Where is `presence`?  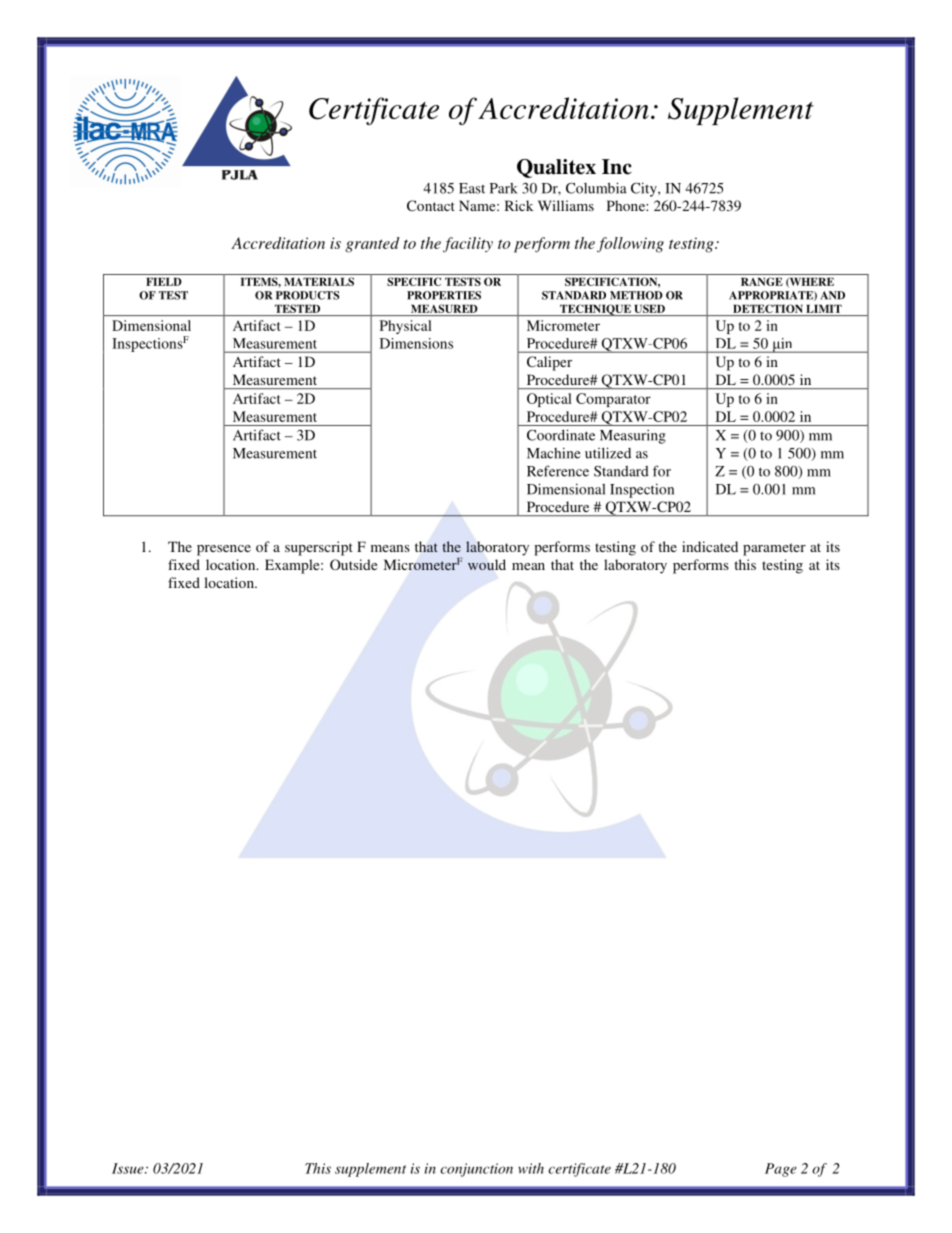 presence is located at coordinates (224, 550).
